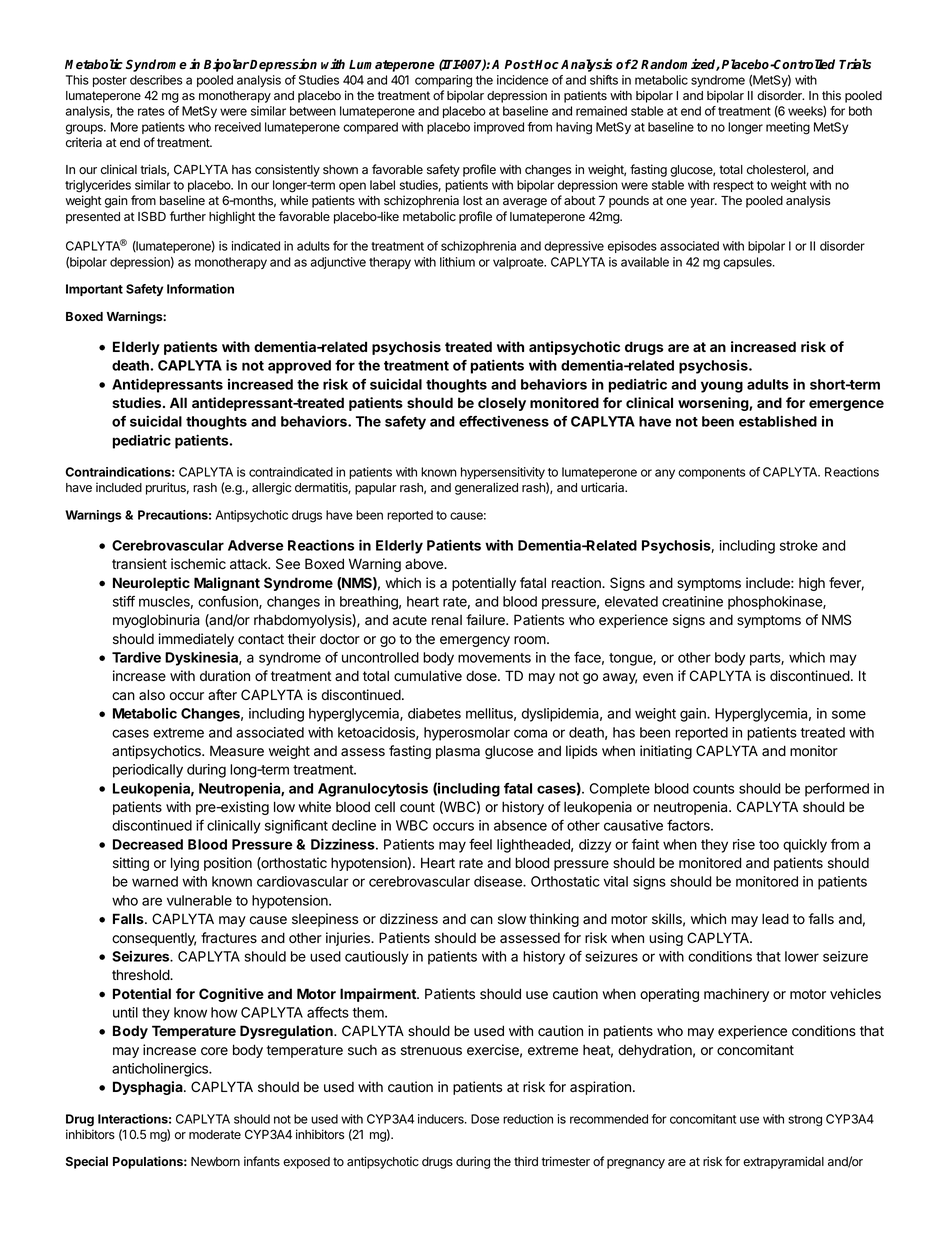 This screenshot has height=1233, width=952. Describe the element at coordinates (778, 421) in the screenshot. I see `established` at that location.
